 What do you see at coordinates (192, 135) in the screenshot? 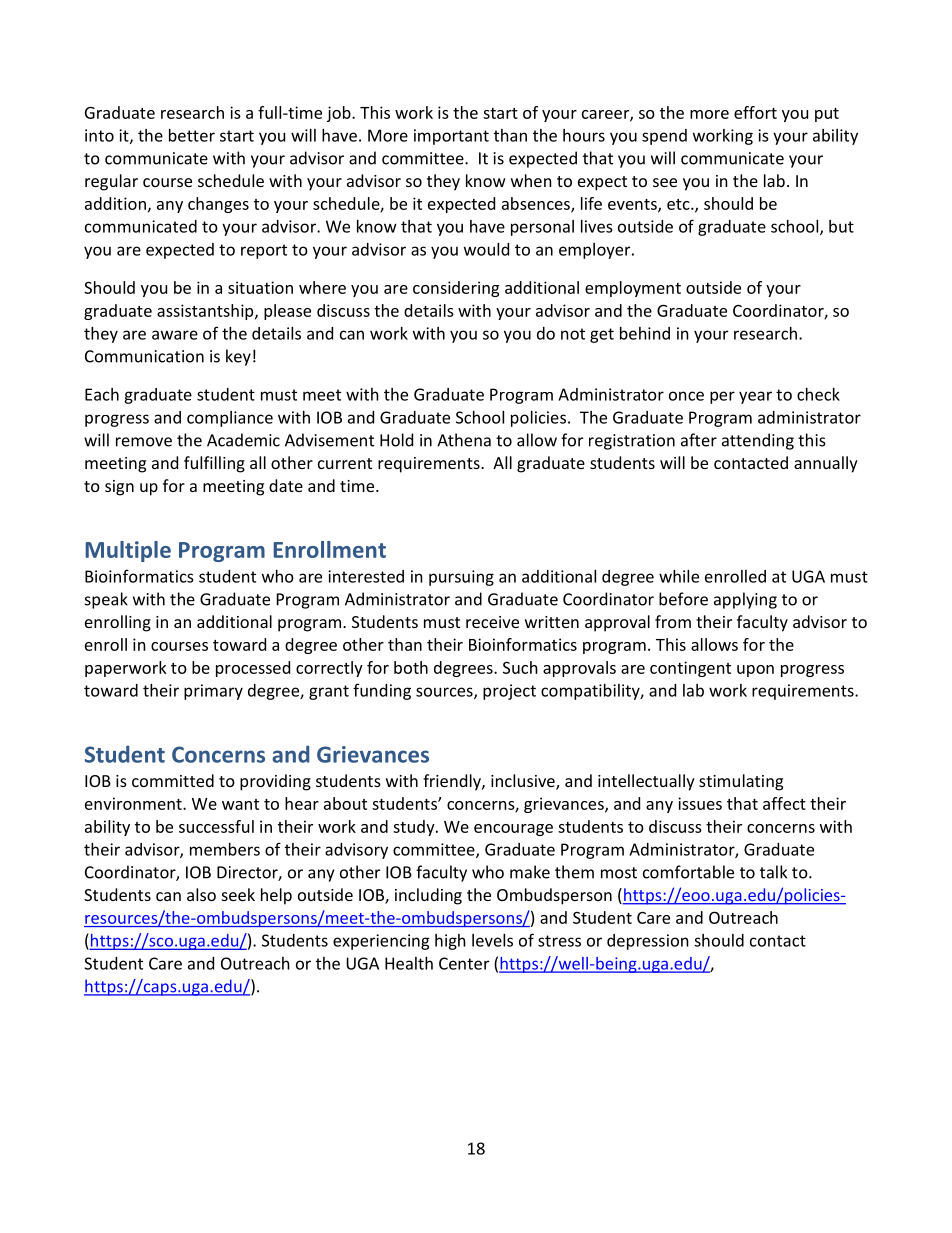
I see `better` at bounding box center [192, 135].
